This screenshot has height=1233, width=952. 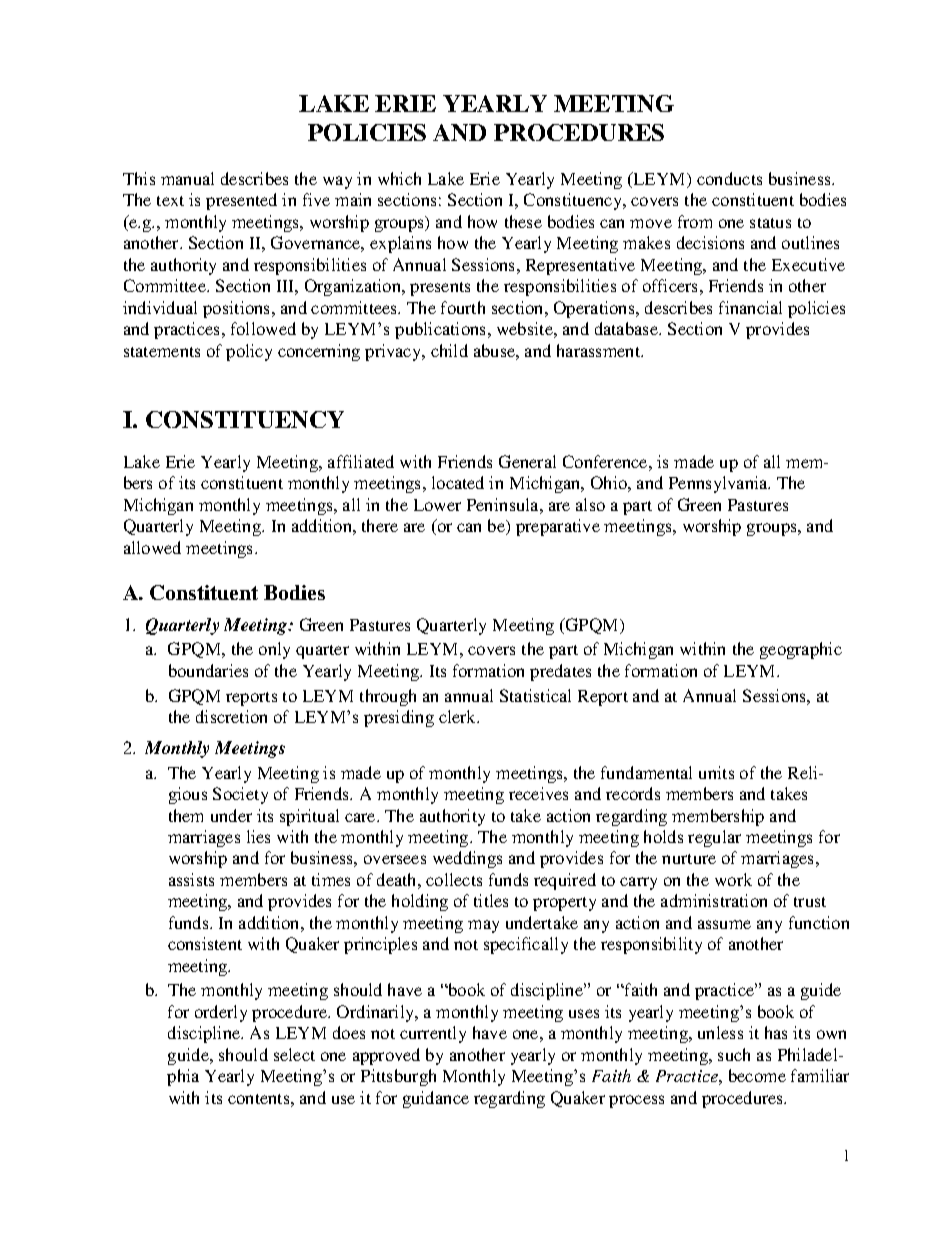 What do you see at coordinates (241, 201) in the screenshot?
I see `presented` at bounding box center [241, 201].
